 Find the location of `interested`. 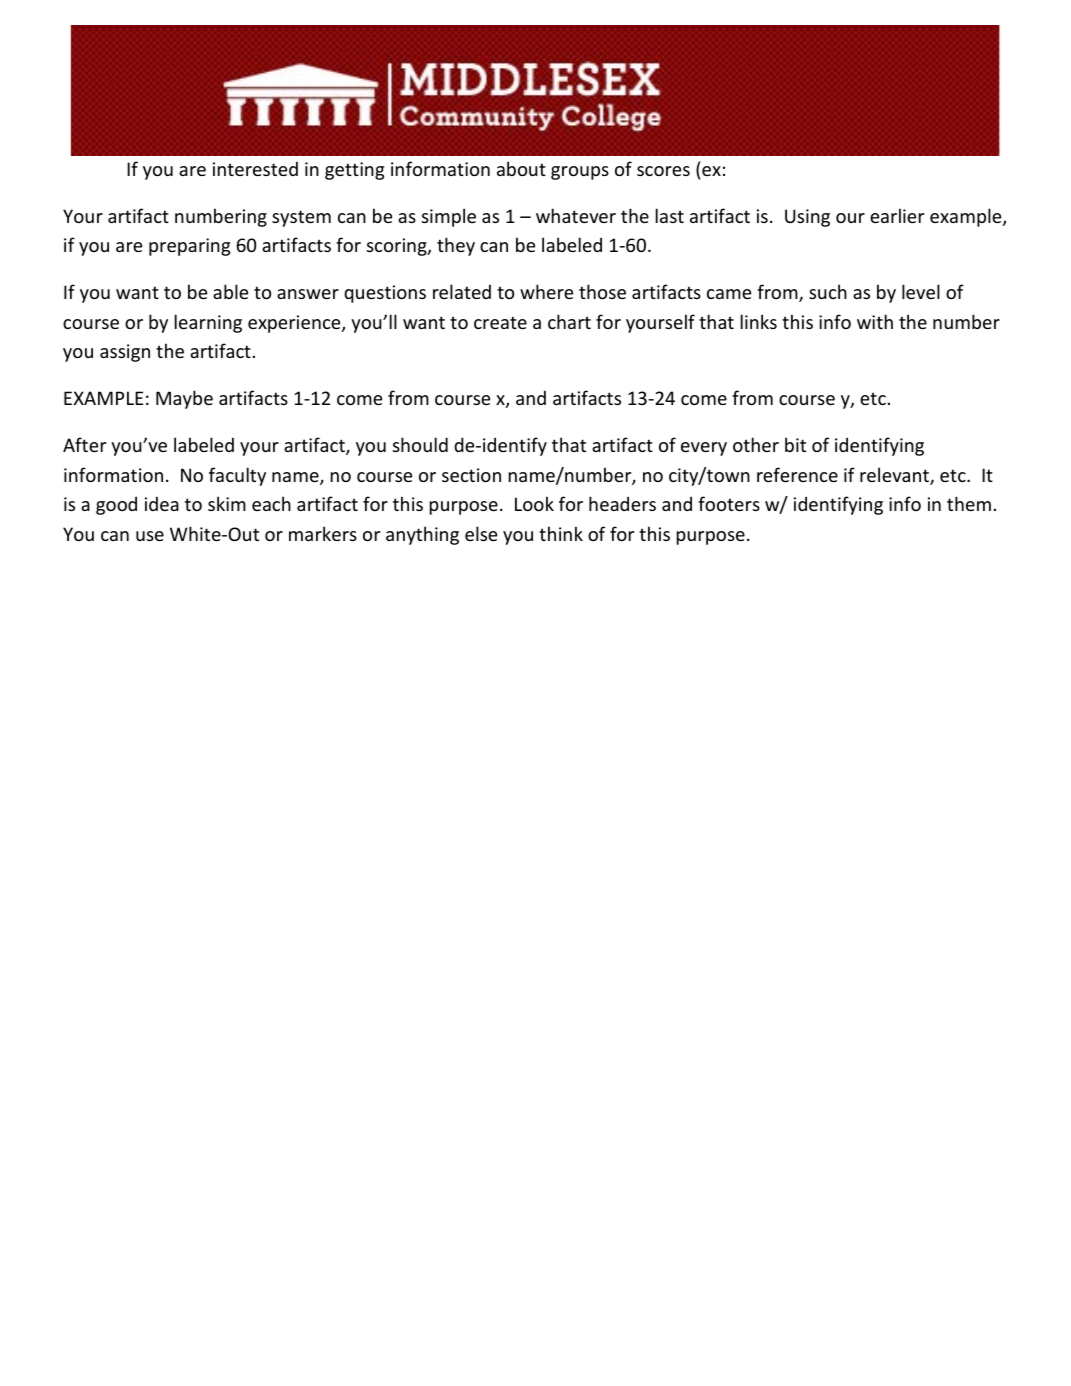

interested is located at coordinates (255, 168).
